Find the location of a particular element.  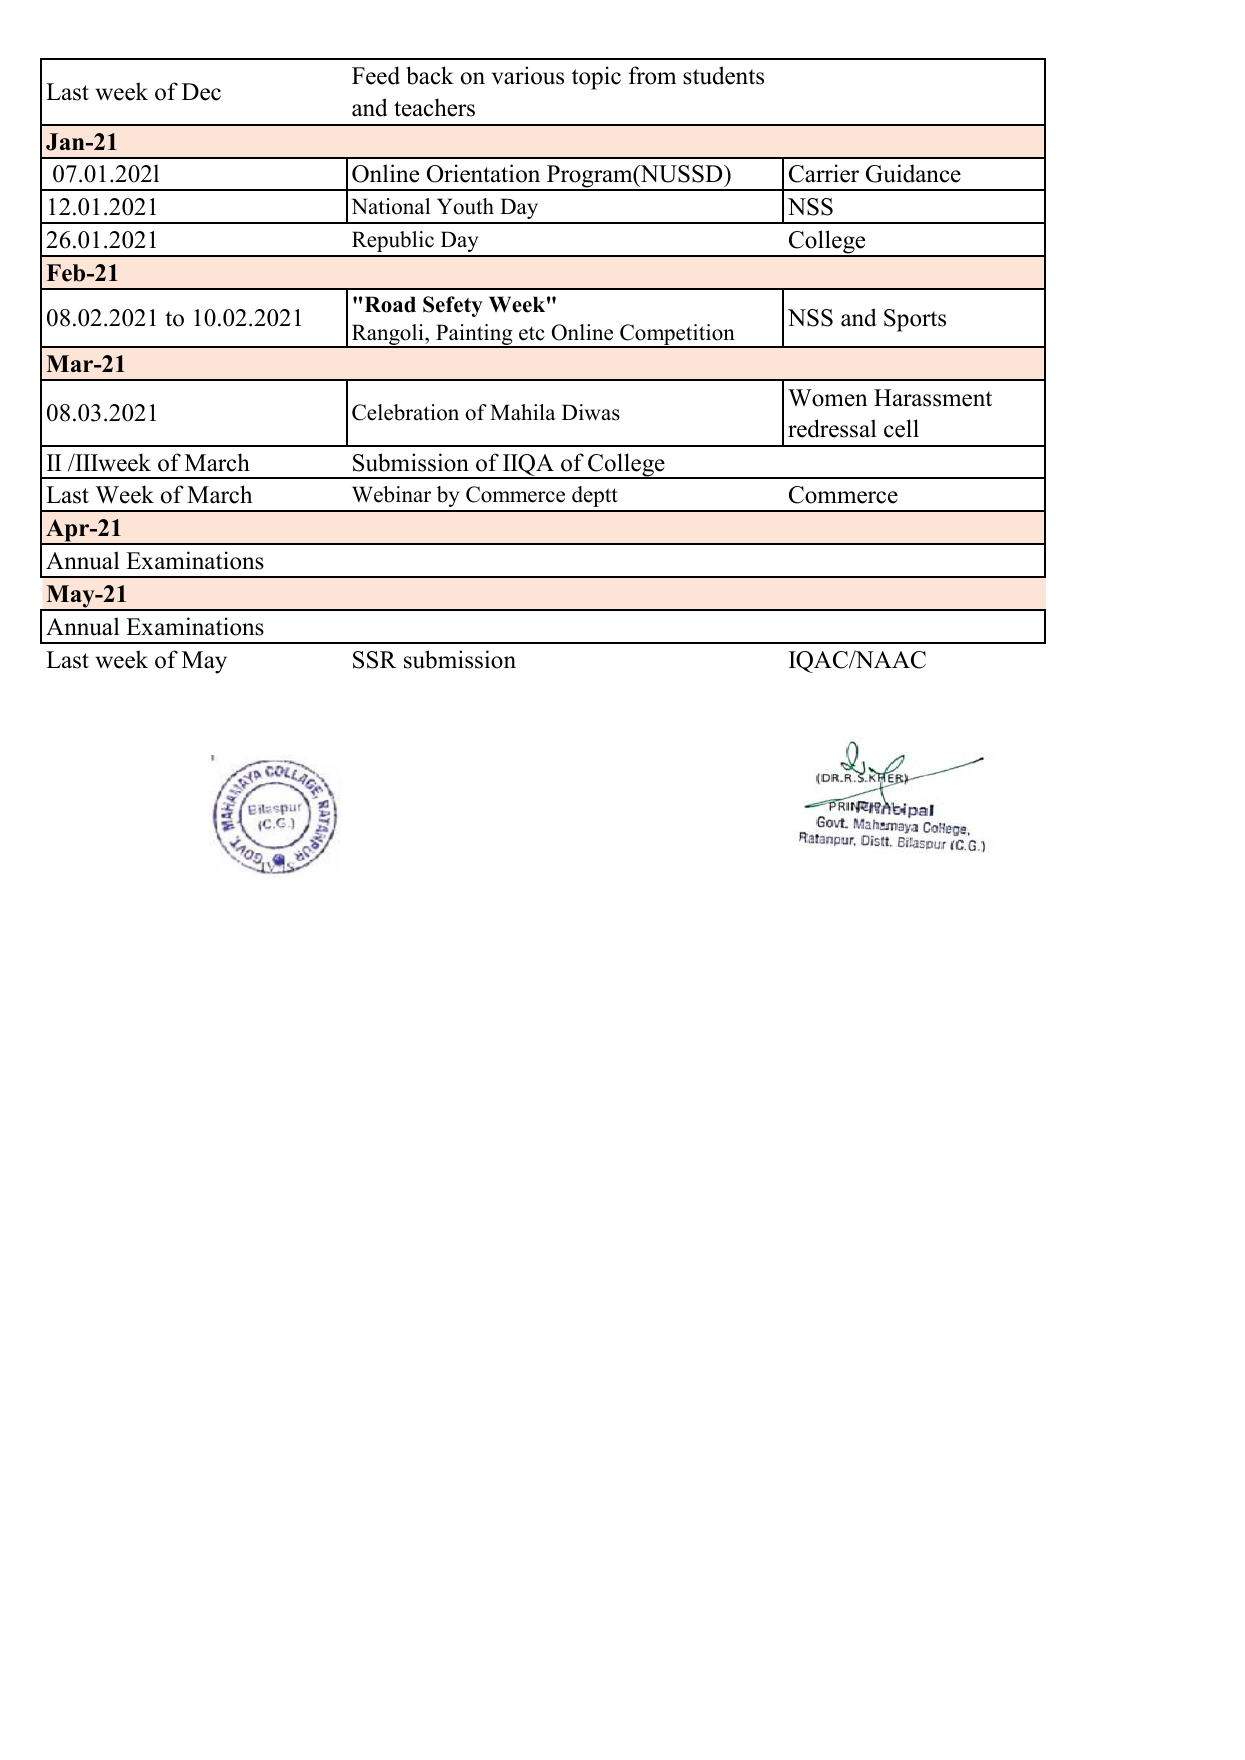

Youth is located at coordinates (465, 206).
